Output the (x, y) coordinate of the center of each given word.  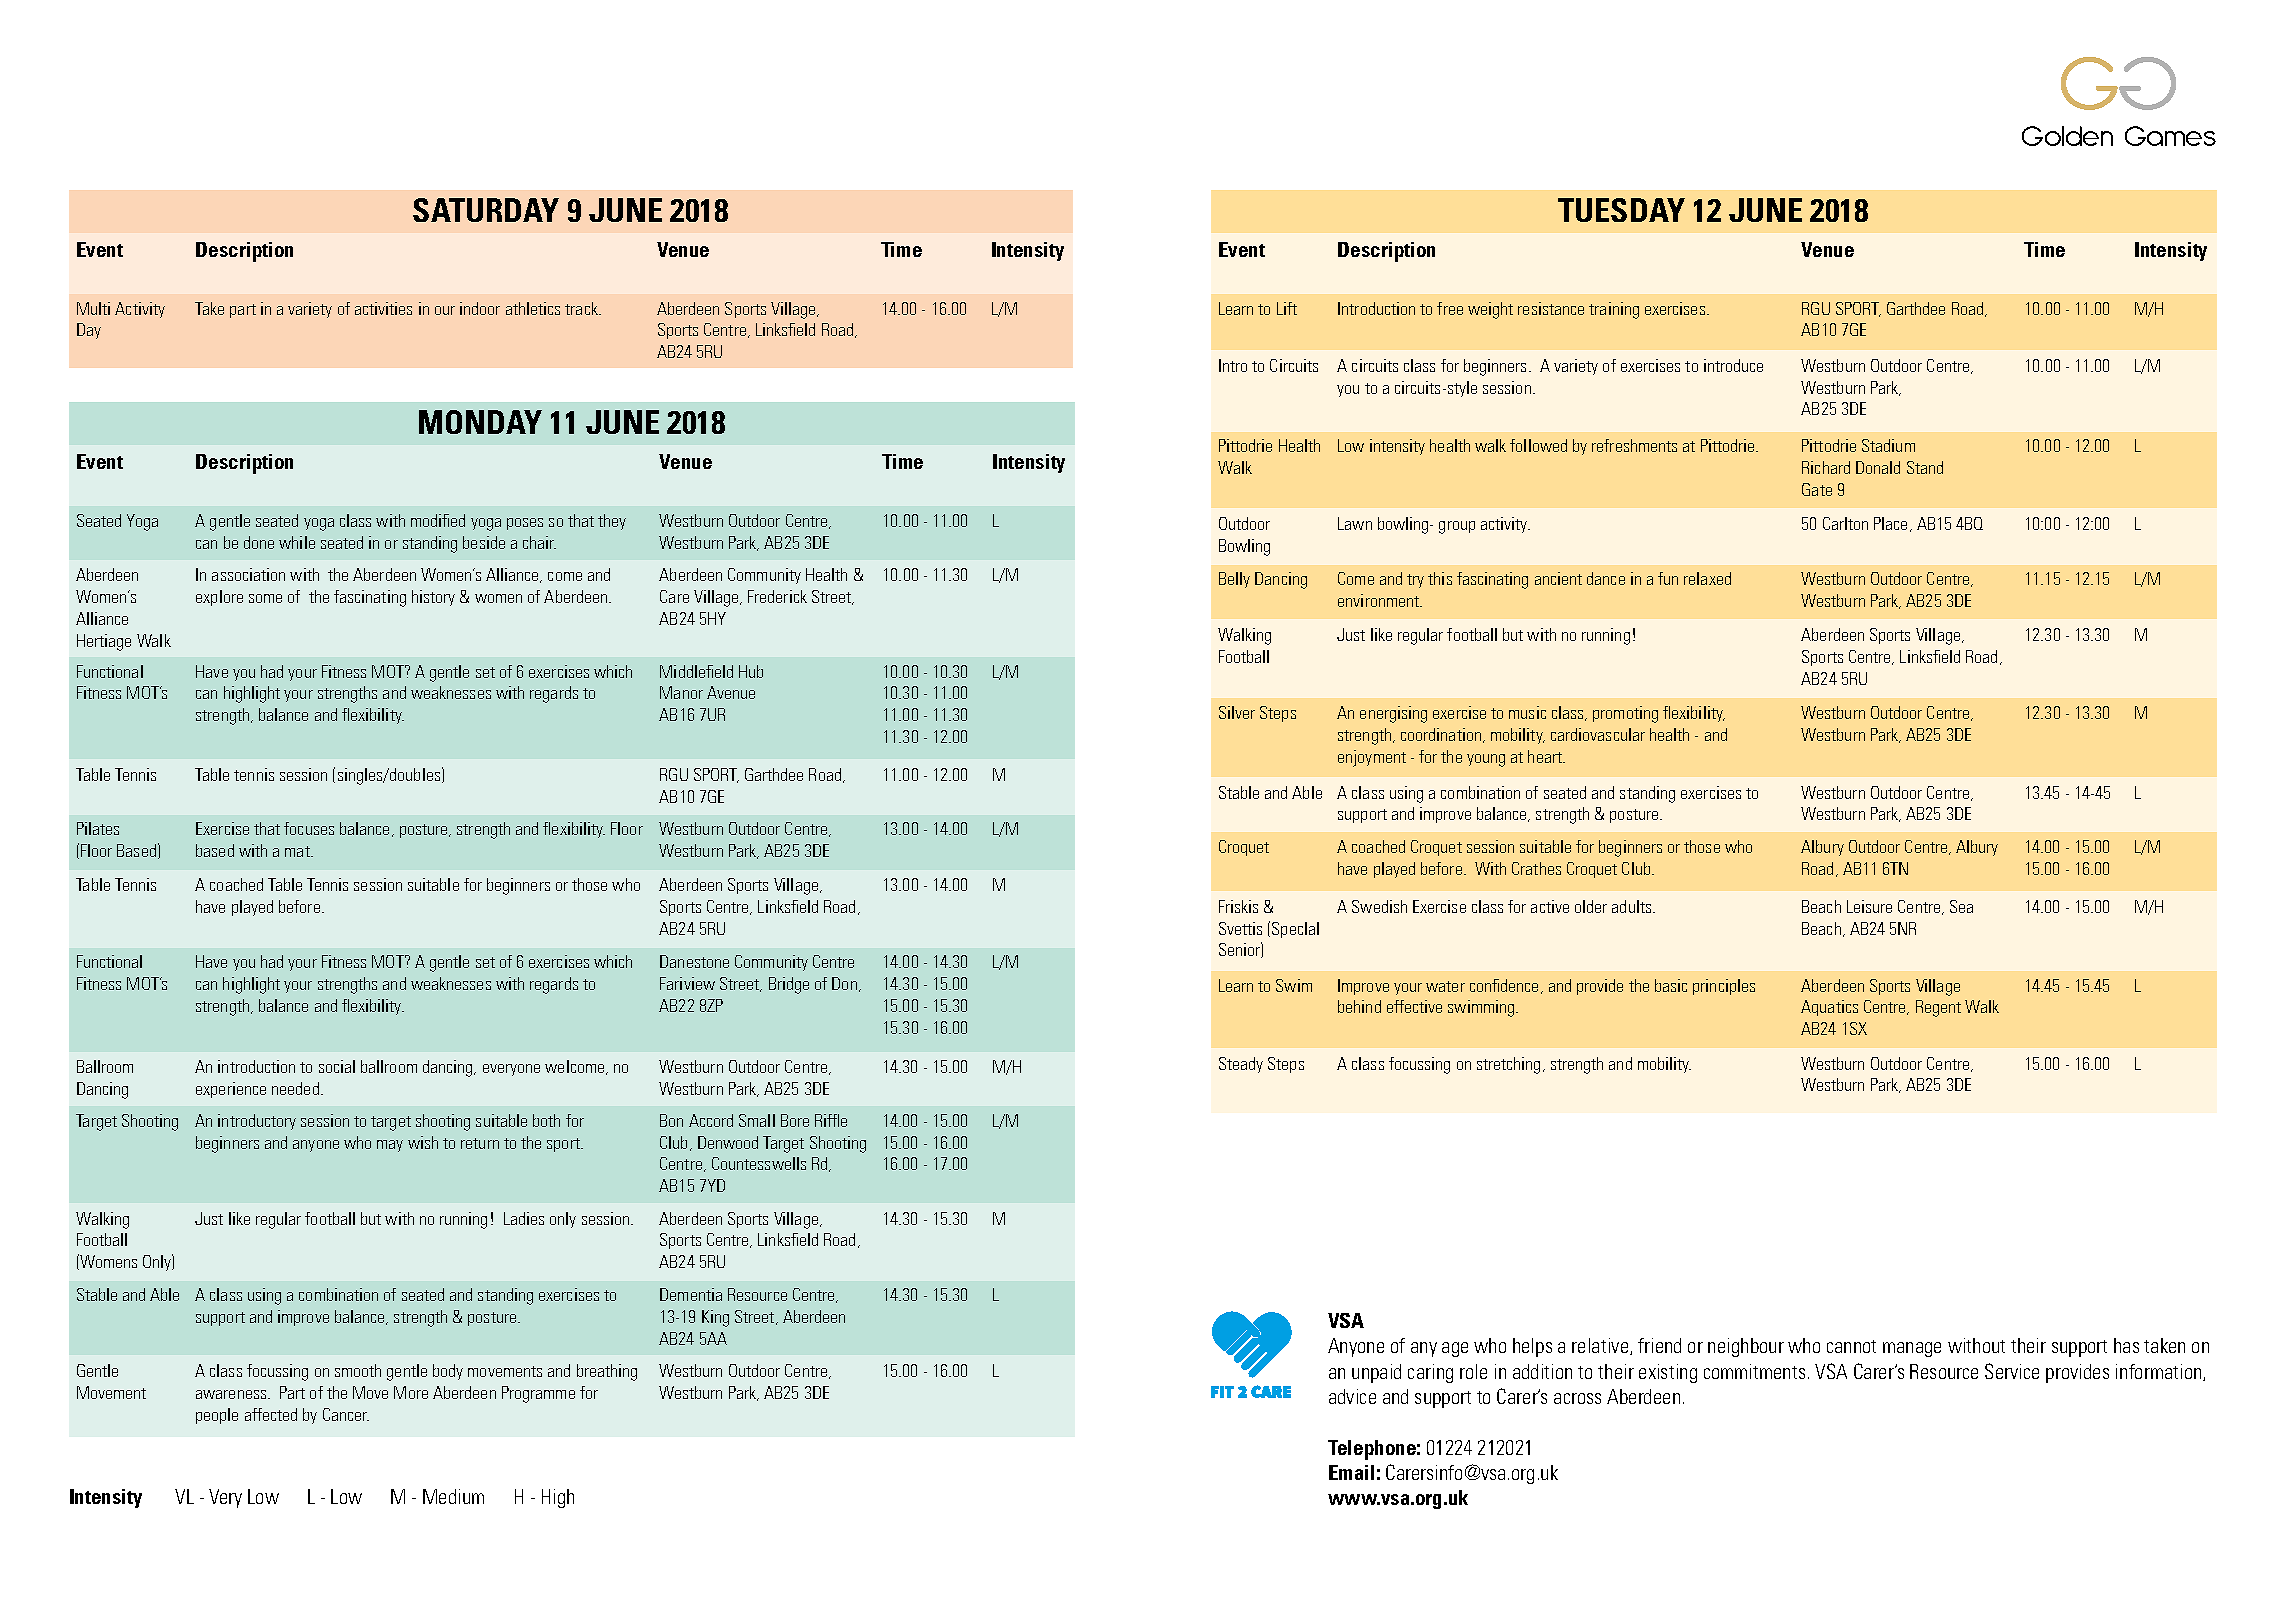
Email (1351, 1472)
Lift (1287, 308)
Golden (2067, 136)
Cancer (346, 1414)
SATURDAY (486, 210)
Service (2012, 1371)
